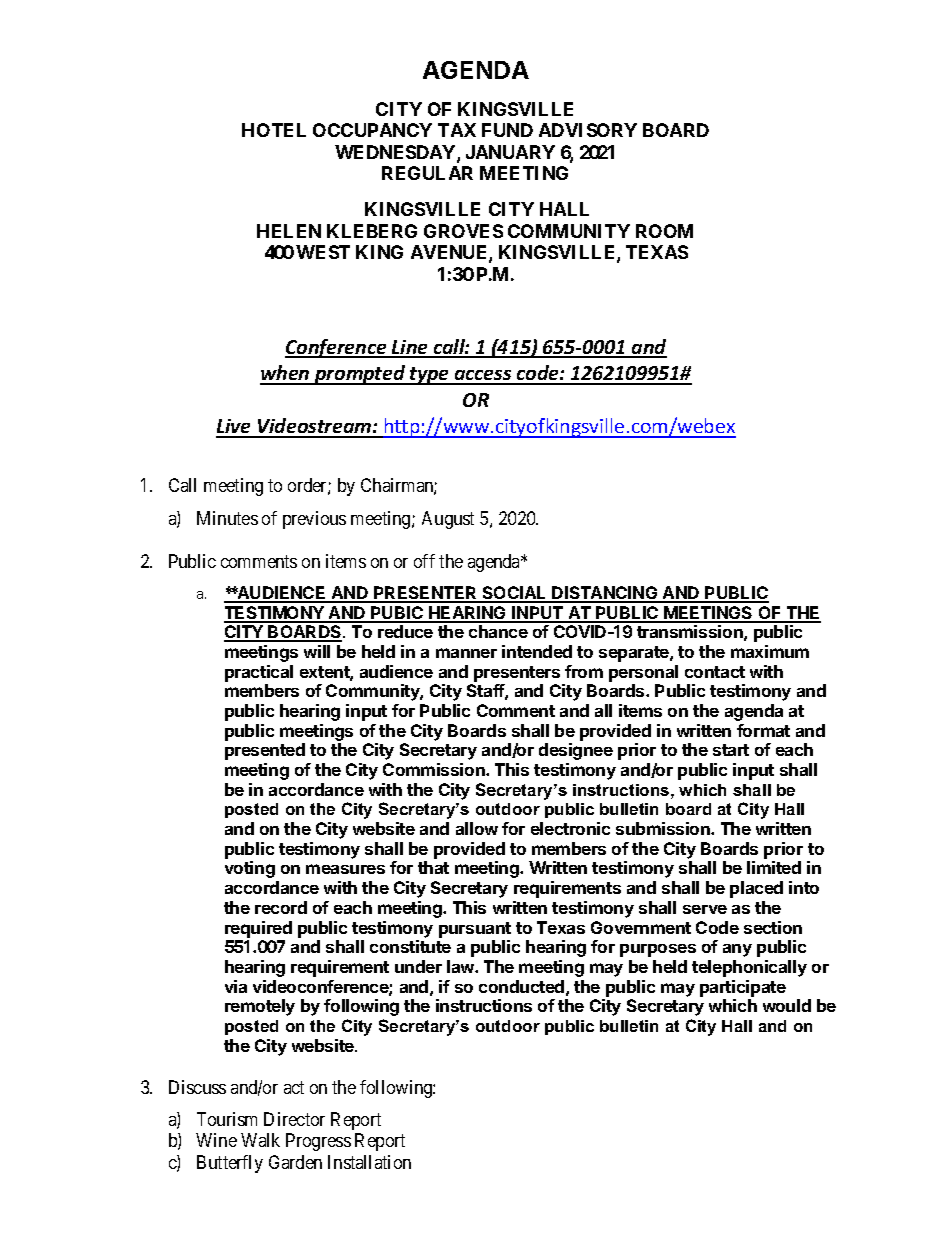 Image resolution: width=952 pixels, height=1233 pixels. Describe the element at coordinates (756, 889) in the screenshot. I see `placed` at that location.
